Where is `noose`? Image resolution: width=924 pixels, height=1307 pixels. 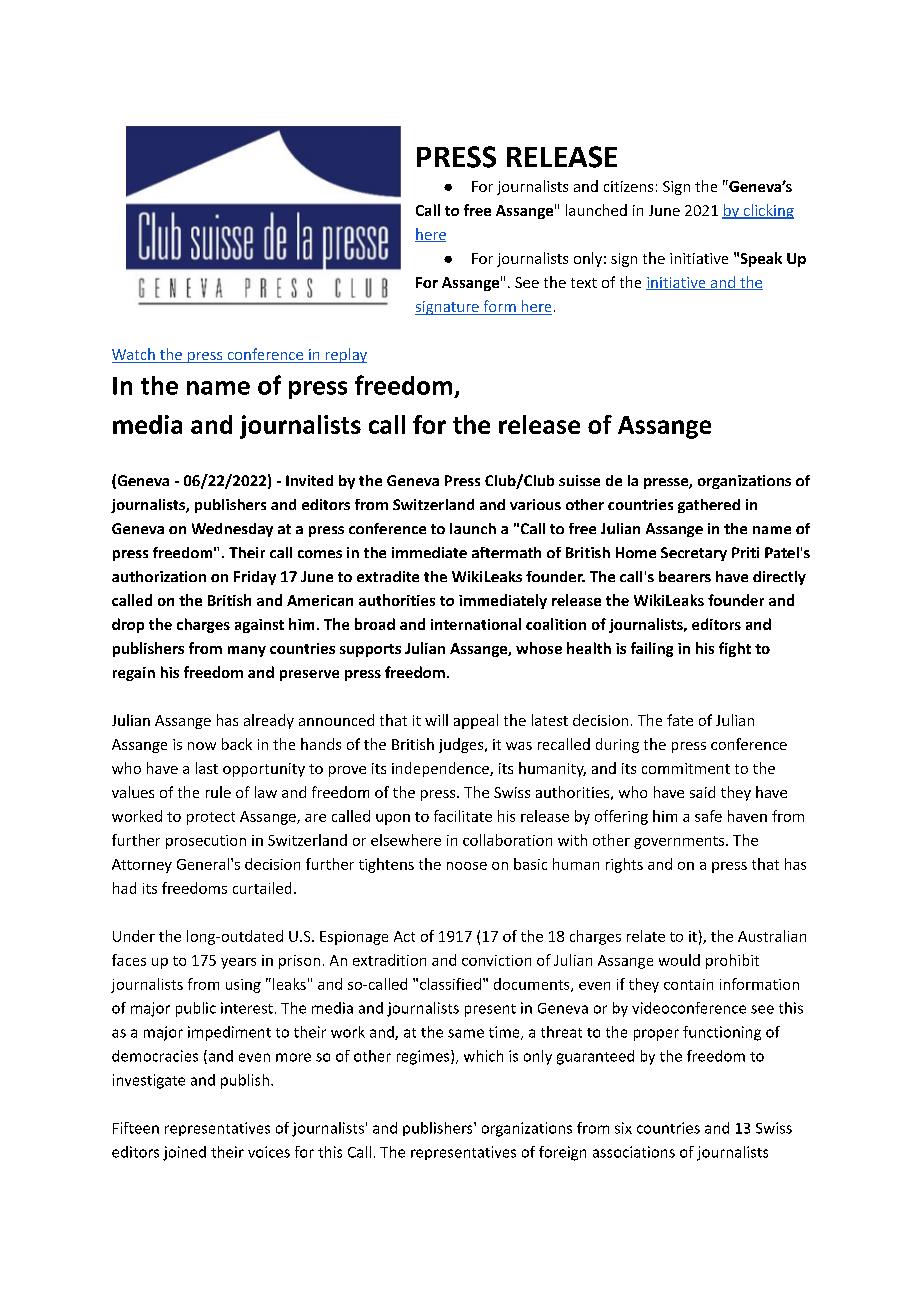 noose is located at coordinates (467, 866).
